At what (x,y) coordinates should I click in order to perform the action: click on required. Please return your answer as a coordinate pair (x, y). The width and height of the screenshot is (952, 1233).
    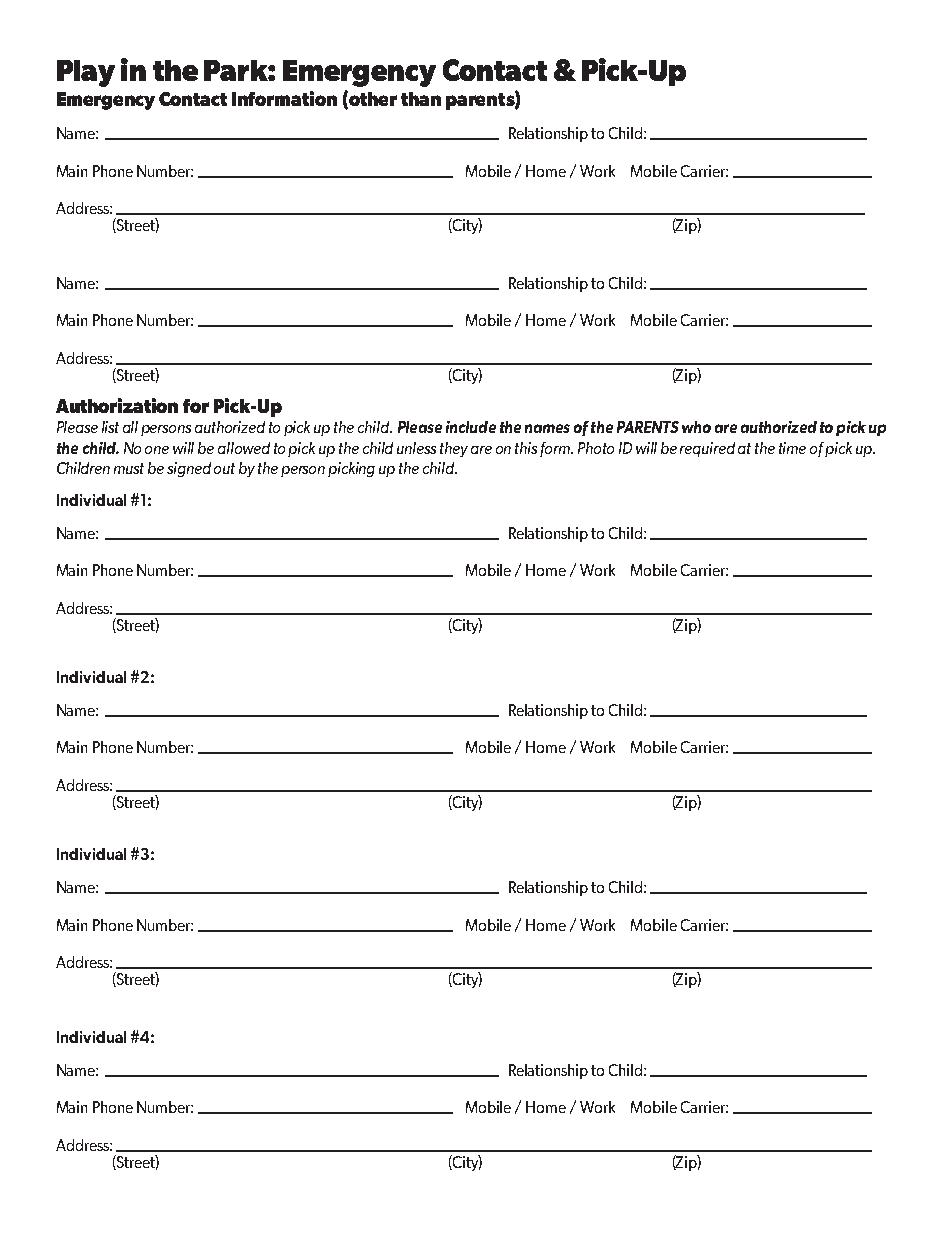
    Looking at the image, I should click on (707, 449).
